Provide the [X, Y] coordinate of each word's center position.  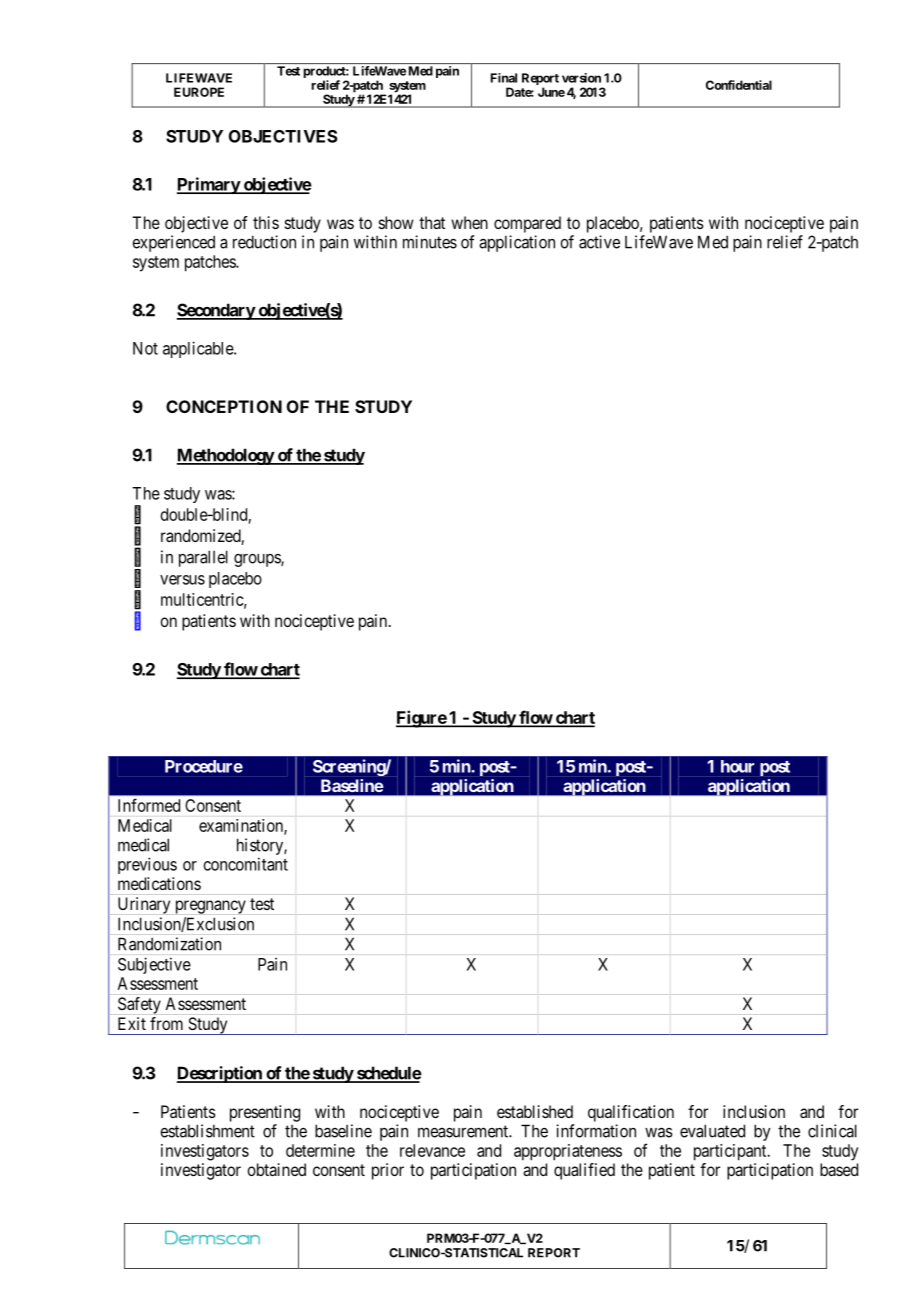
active [599, 242]
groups [258, 560]
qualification [631, 1113]
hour [737, 766]
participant [731, 1152]
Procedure [204, 766]
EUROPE [199, 92]
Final [504, 78]
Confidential [739, 85]
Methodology [226, 456]
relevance [432, 1150]
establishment [207, 1131]
